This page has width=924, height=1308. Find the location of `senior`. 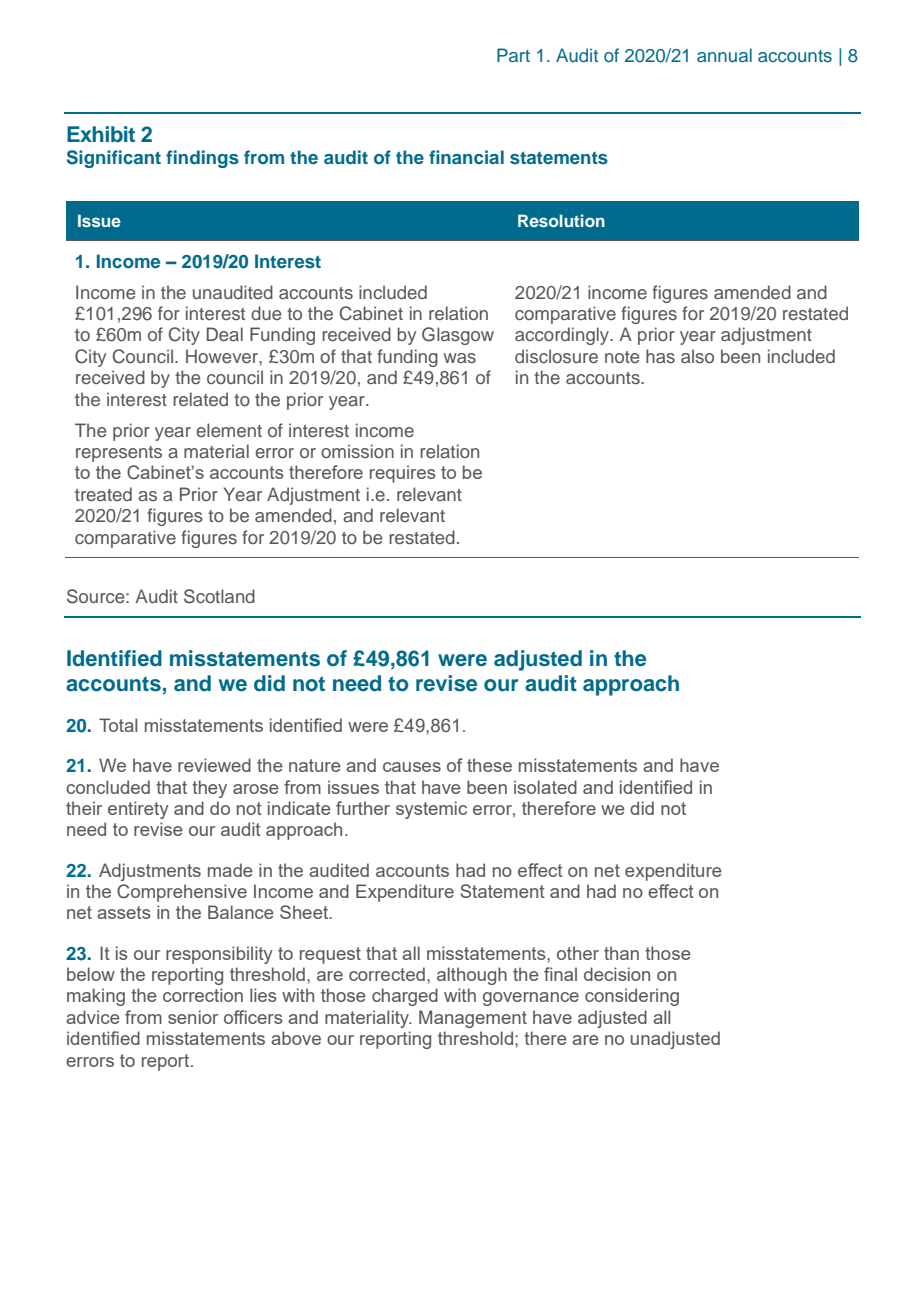

senior is located at coordinates (193, 1017).
